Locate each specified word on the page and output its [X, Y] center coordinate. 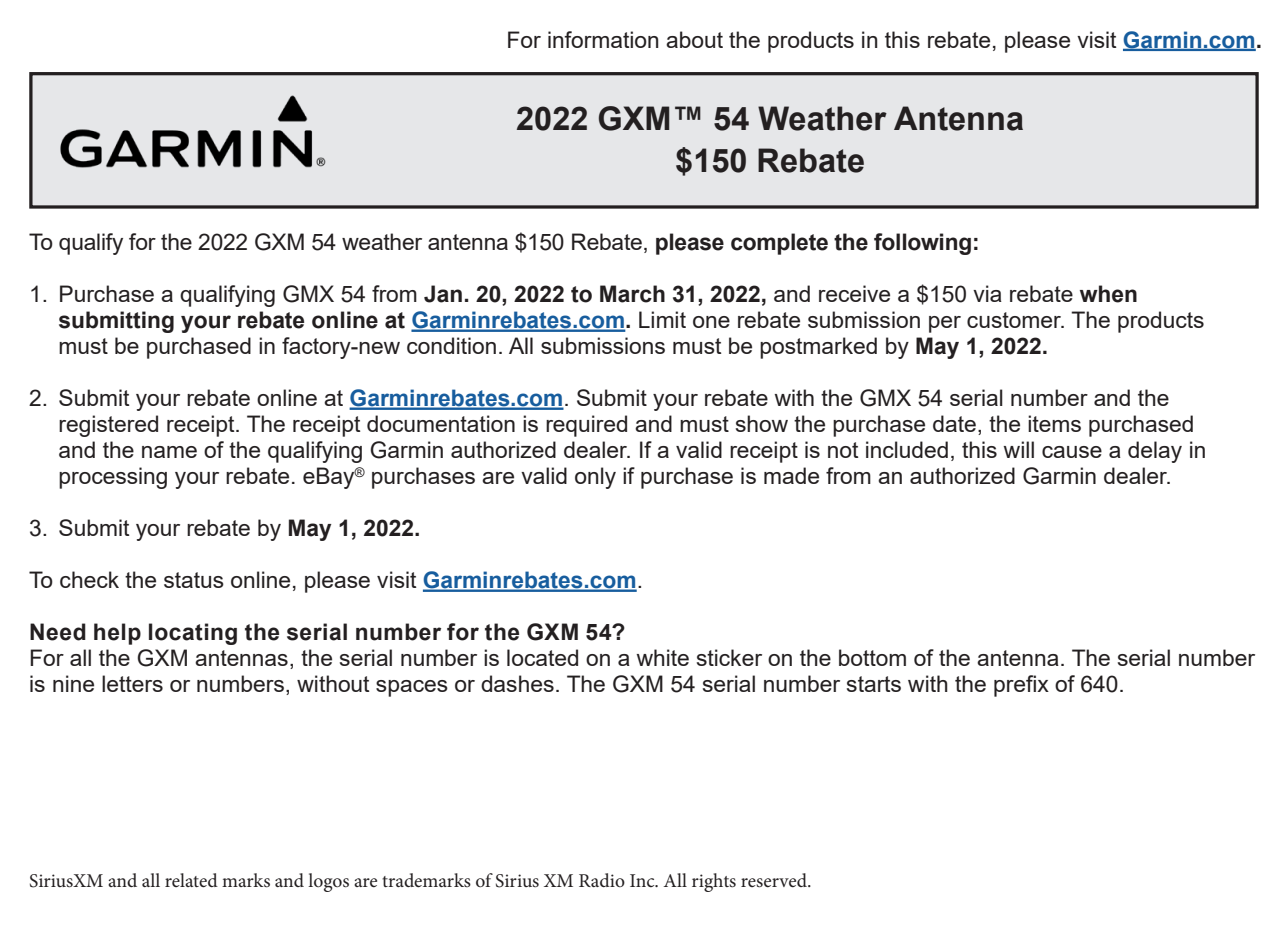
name [169, 452]
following [922, 244]
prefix [1021, 686]
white [663, 657]
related [191, 880]
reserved [775, 880]
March [632, 294]
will [1019, 449]
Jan [443, 294]
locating [193, 634]
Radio [602, 880]
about [694, 39]
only [595, 478]
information [603, 39]
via [987, 293]
